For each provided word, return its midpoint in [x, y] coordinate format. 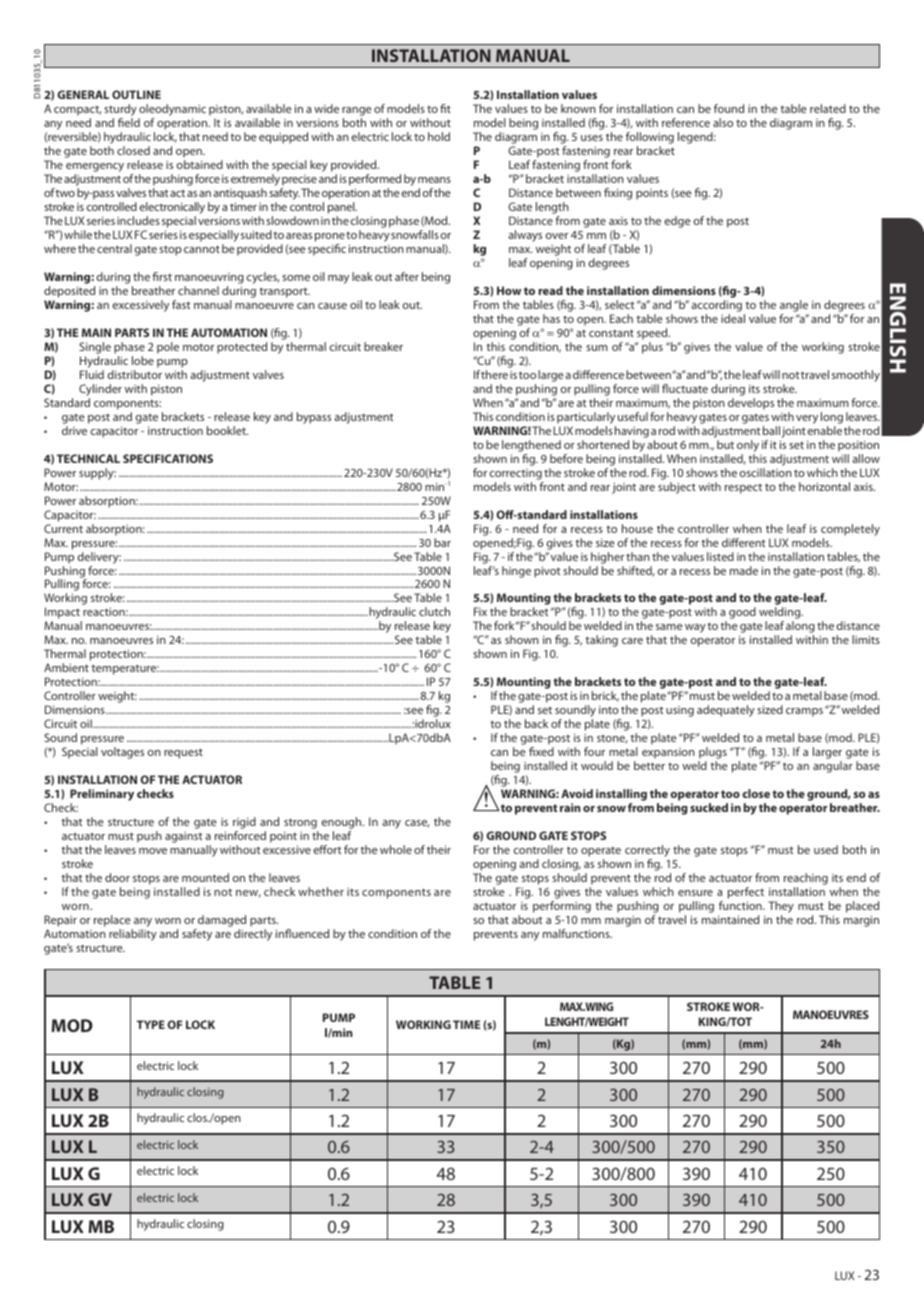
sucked [709, 807]
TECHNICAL [88, 458]
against [184, 837]
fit [445, 108]
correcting [516, 474]
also [723, 122]
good [742, 613]
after [407, 276]
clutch [434, 611]
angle [794, 306]
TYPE [151, 1024]
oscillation [766, 472]
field [129, 122]
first [162, 276]
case [417, 824]
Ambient [66, 667]
